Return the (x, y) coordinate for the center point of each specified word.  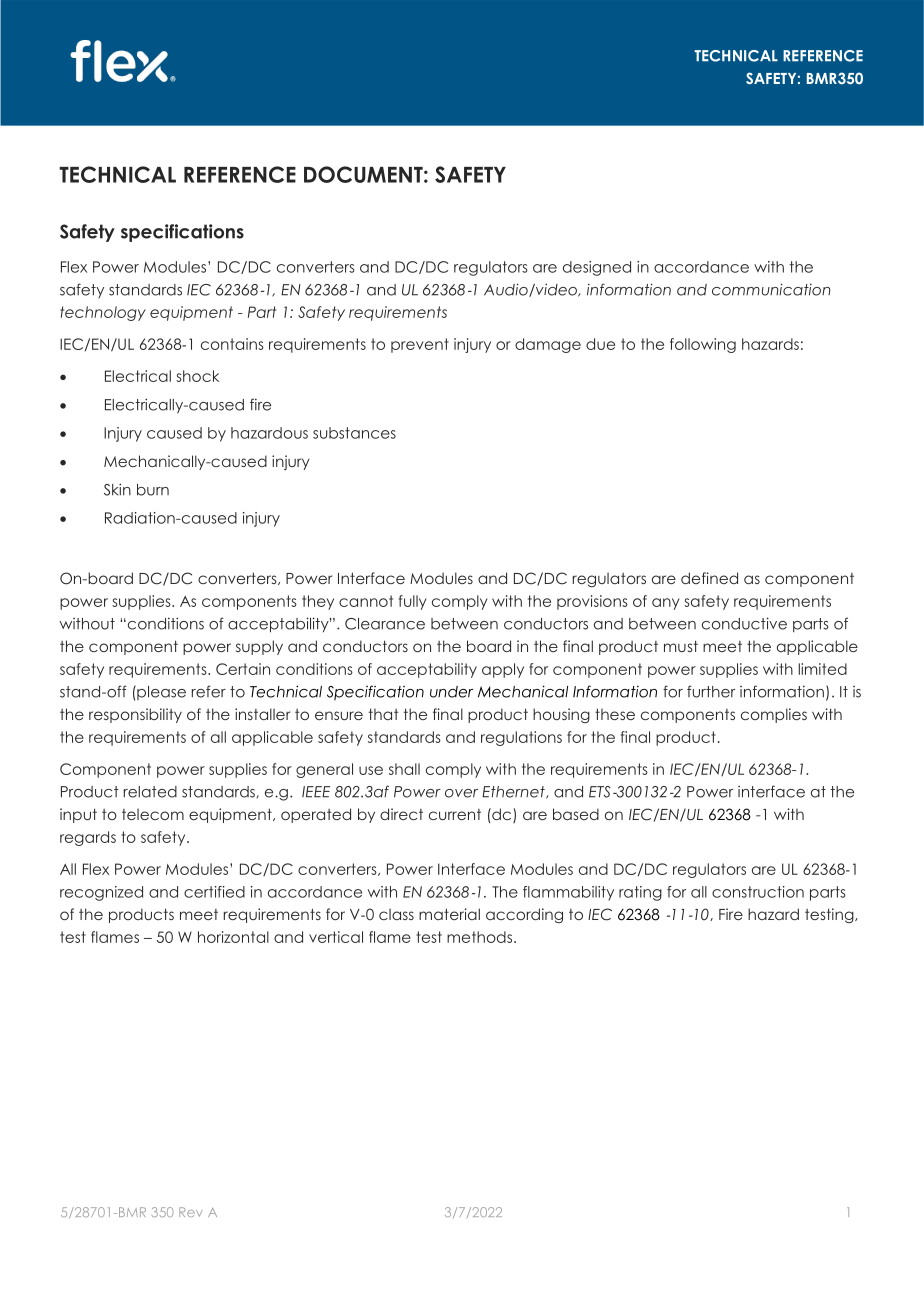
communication (771, 289)
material (449, 914)
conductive (744, 623)
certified (214, 892)
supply (259, 647)
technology (103, 313)
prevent (420, 345)
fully (413, 602)
